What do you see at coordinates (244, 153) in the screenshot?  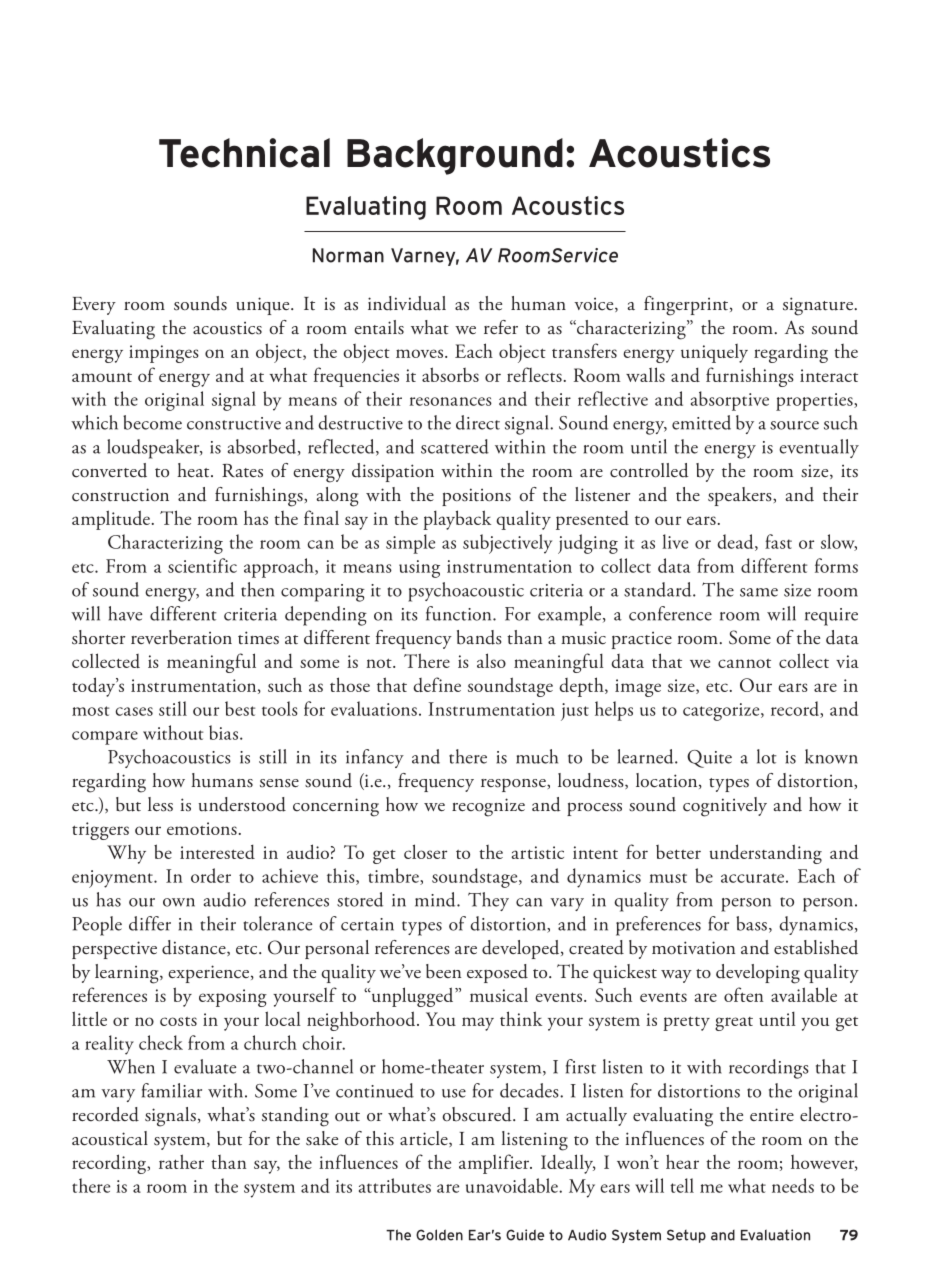 I see `Technical` at bounding box center [244, 153].
